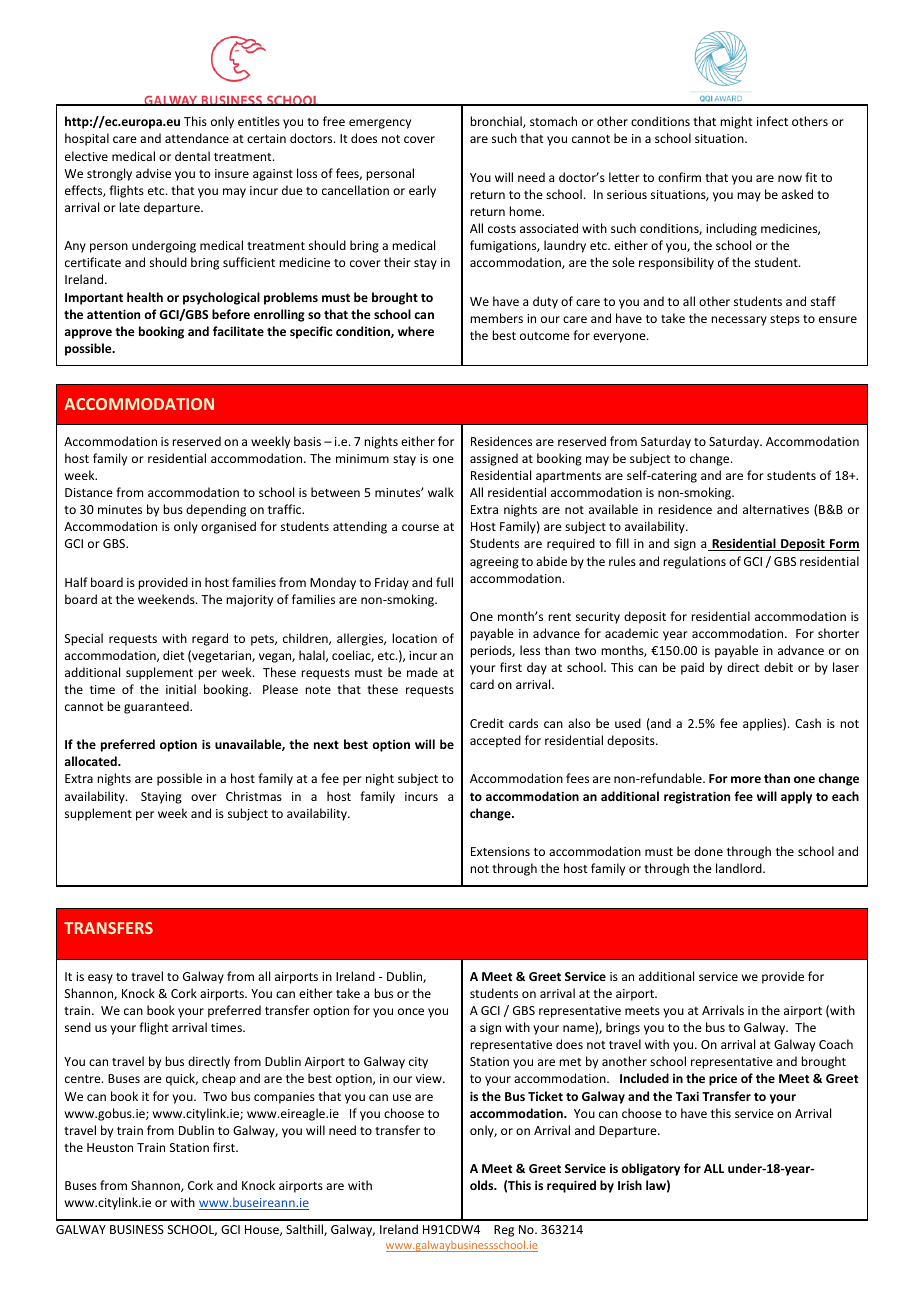 Image resolution: width=924 pixels, height=1308 pixels. Describe the element at coordinates (192, 156) in the screenshot. I see `dental` at that location.
